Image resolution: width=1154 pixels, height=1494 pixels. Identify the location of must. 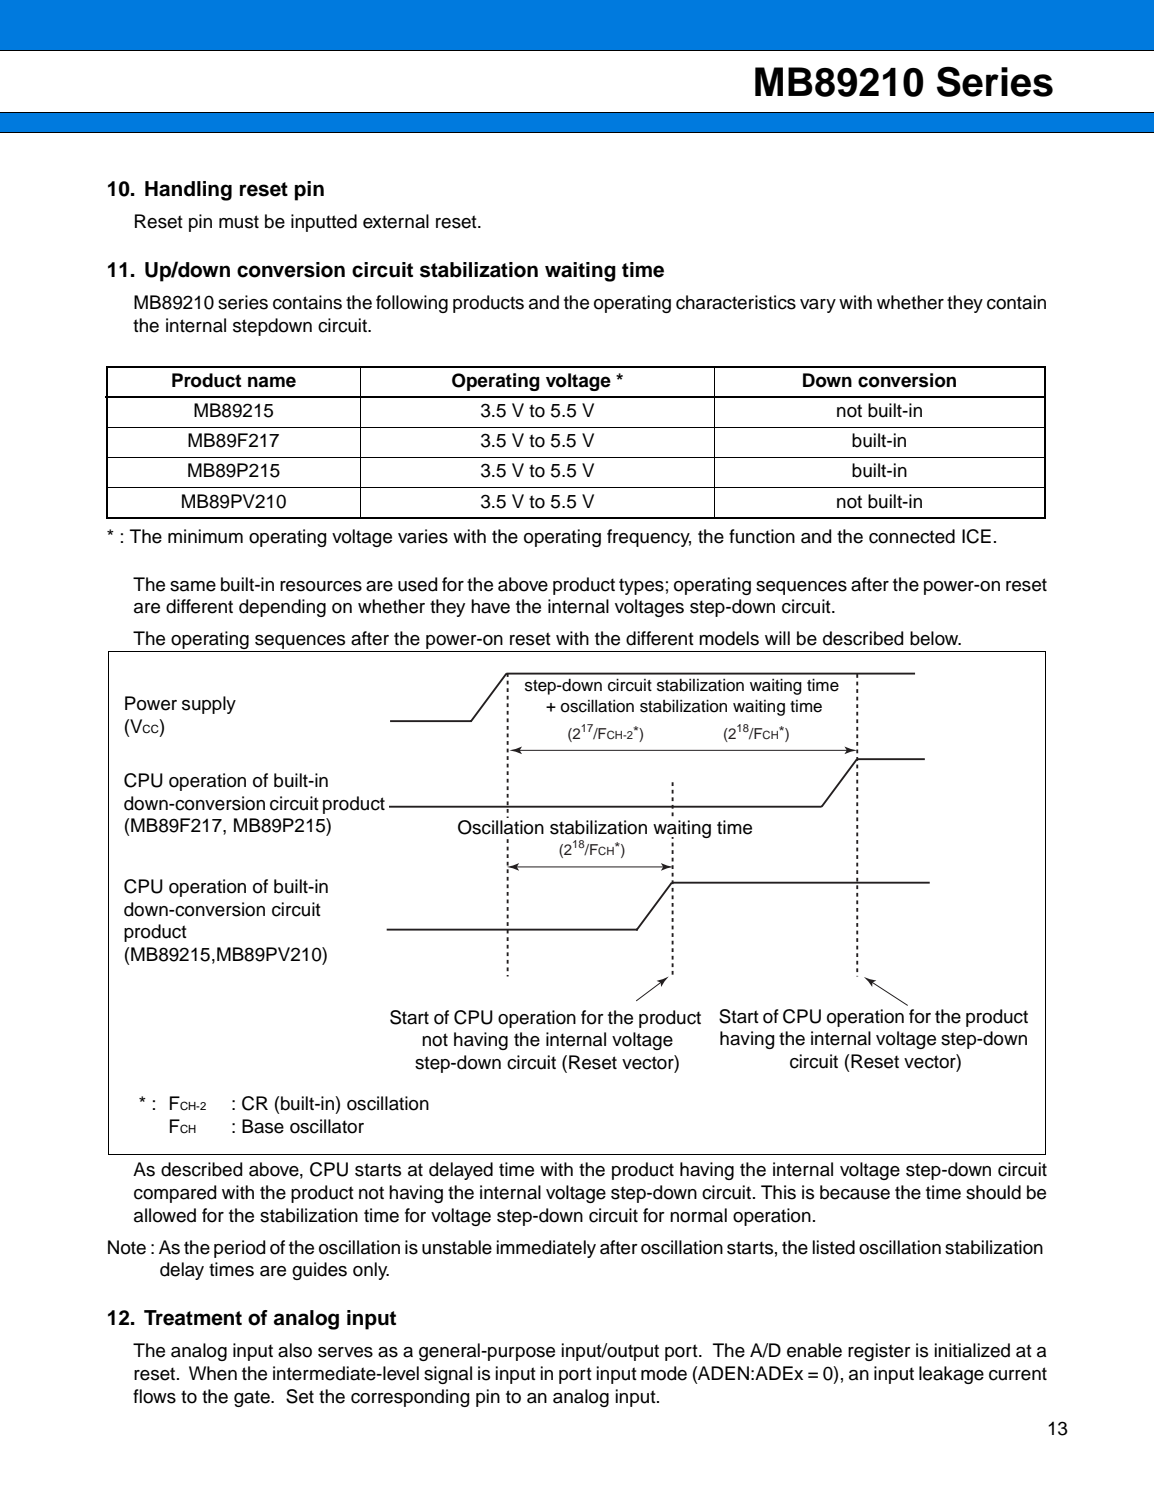
(239, 222).
